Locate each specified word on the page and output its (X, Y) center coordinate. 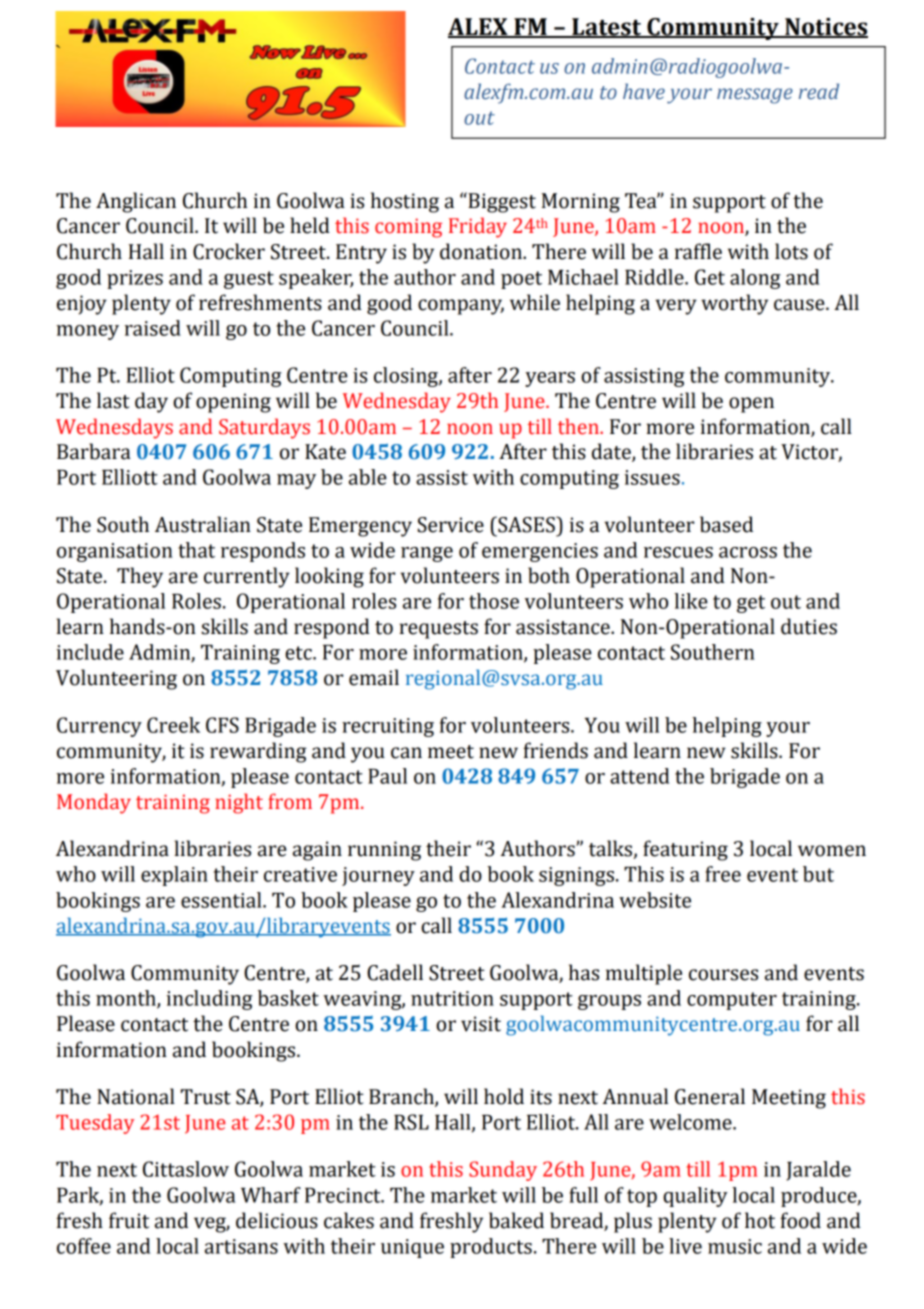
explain (174, 876)
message (755, 96)
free (723, 874)
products (491, 1248)
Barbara (94, 451)
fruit (129, 1220)
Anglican (136, 202)
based (726, 524)
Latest (607, 28)
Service (451, 525)
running (384, 851)
